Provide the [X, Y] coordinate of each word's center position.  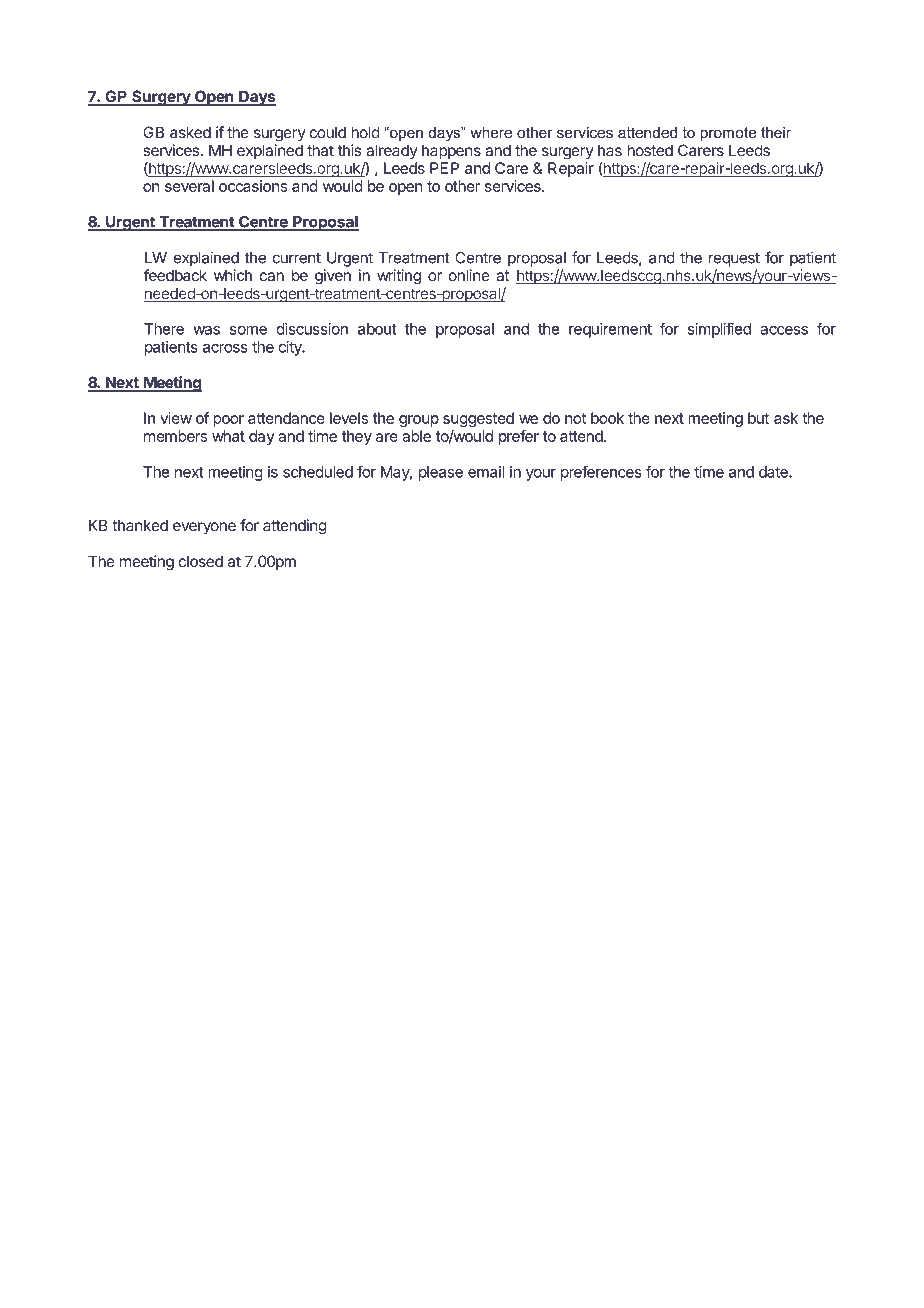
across [225, 348]
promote [728, 134]
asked [190, 132]
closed [201, 561]
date [774, 472]
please [441, 473]
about [377, 329]
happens [451, 151]
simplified [719, 330]
